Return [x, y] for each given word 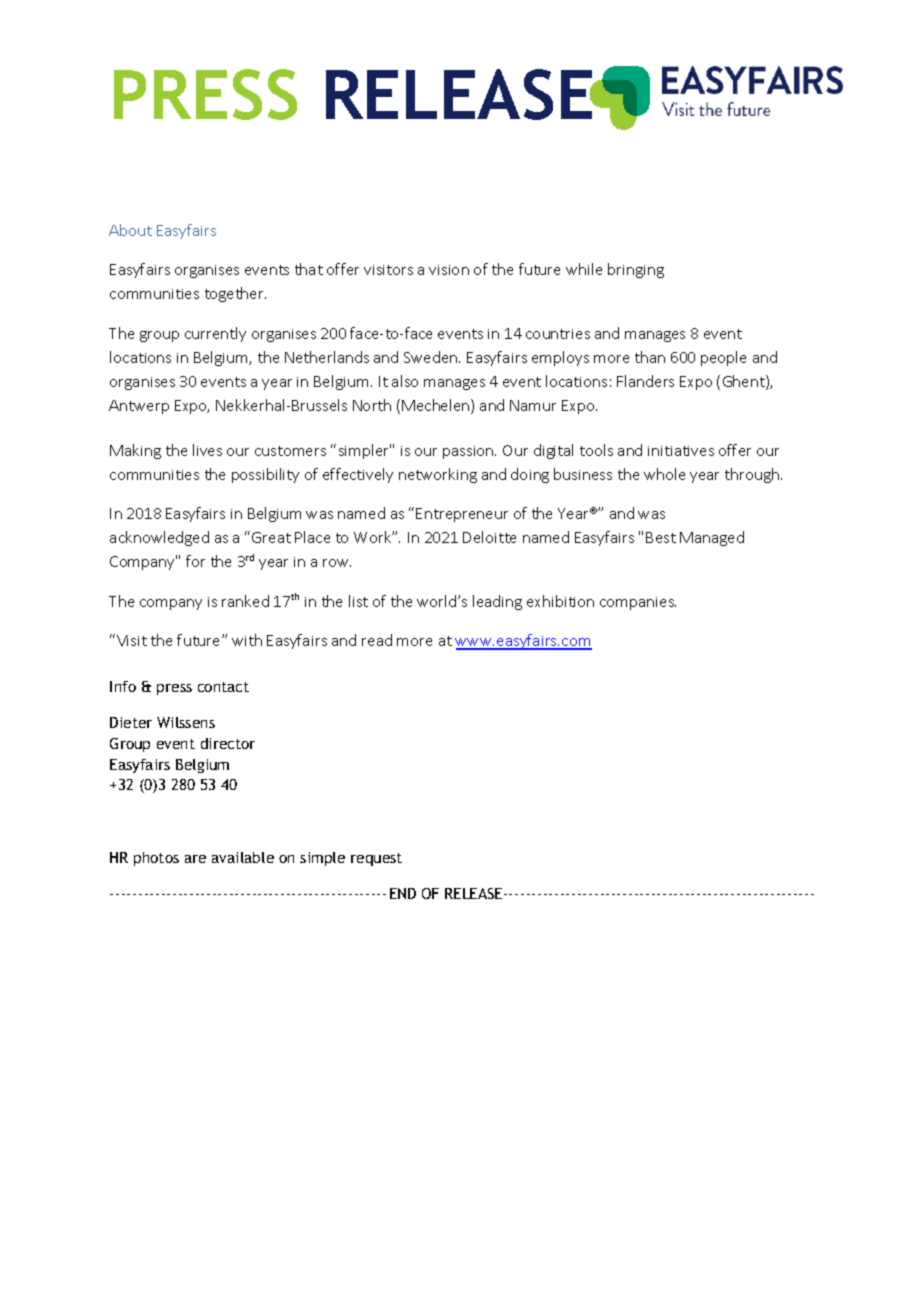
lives [207, 450]
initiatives [681, 451]
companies [638, 603]
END [403, 893]
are [195, 859]
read [377, 640]
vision [449, 270]
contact [223, 687]
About [130, 230]
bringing [636, 270]
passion [469, 452]
